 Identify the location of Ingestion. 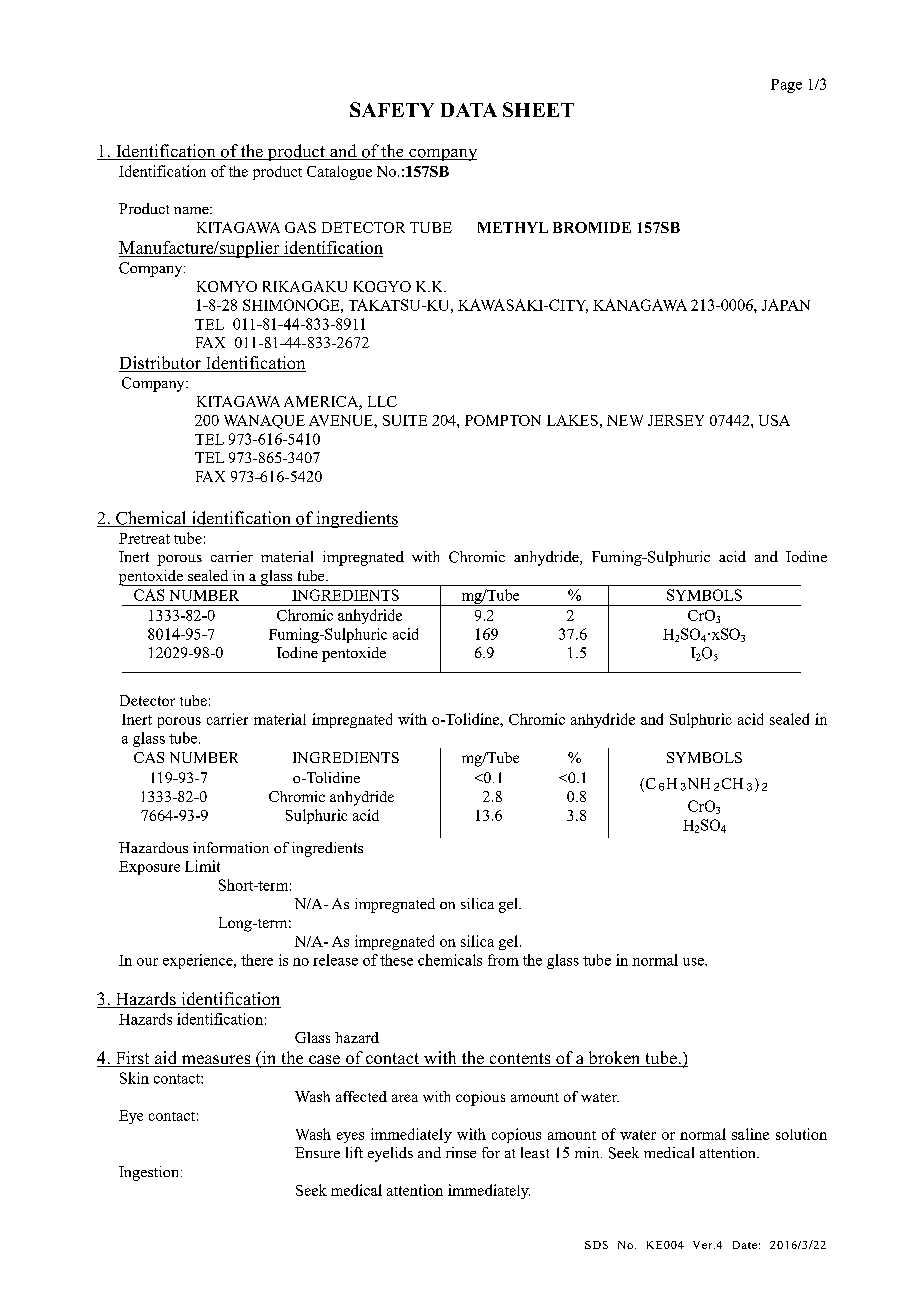
(150, 1173).
